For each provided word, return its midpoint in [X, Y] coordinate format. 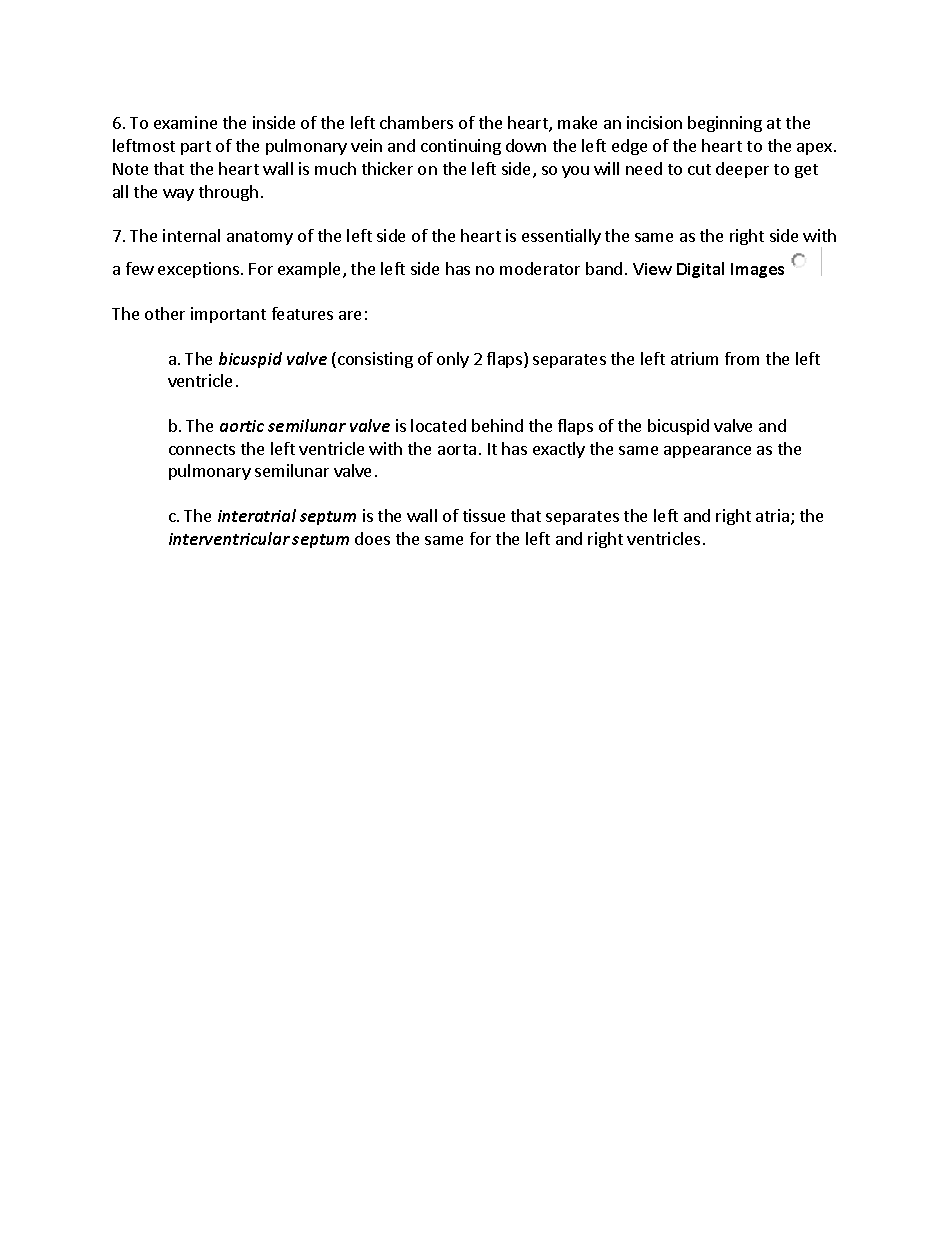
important [228, 315]
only [453, 360]
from [742, 358]
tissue [484, 515]
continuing [461, 147]
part [196, 148]
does [372, 538]
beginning [725, 124]
